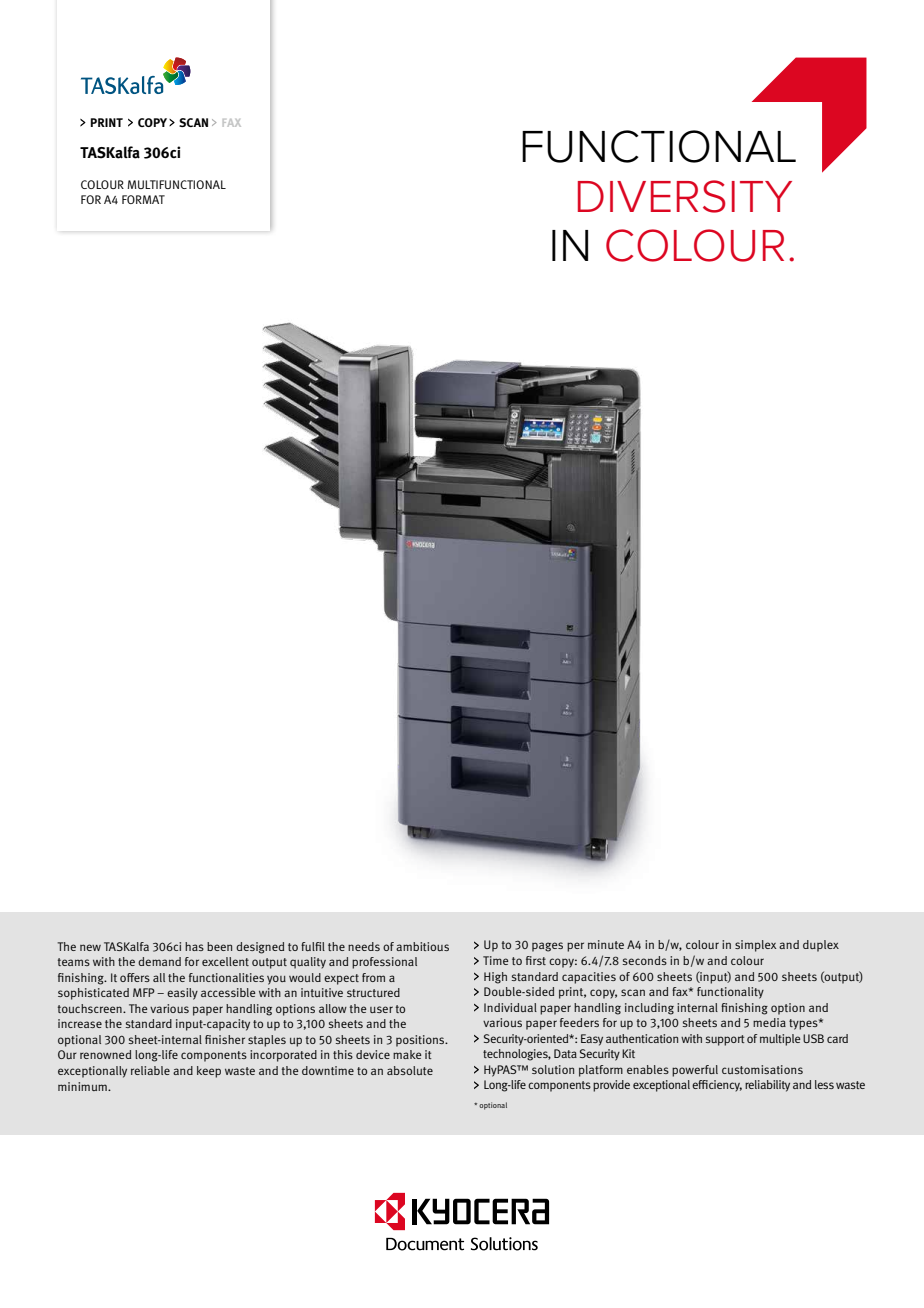  What do you see at coordinates (143, 199) in the screenshot?
I see `FORMAT` at bounding box center [143, 199].
